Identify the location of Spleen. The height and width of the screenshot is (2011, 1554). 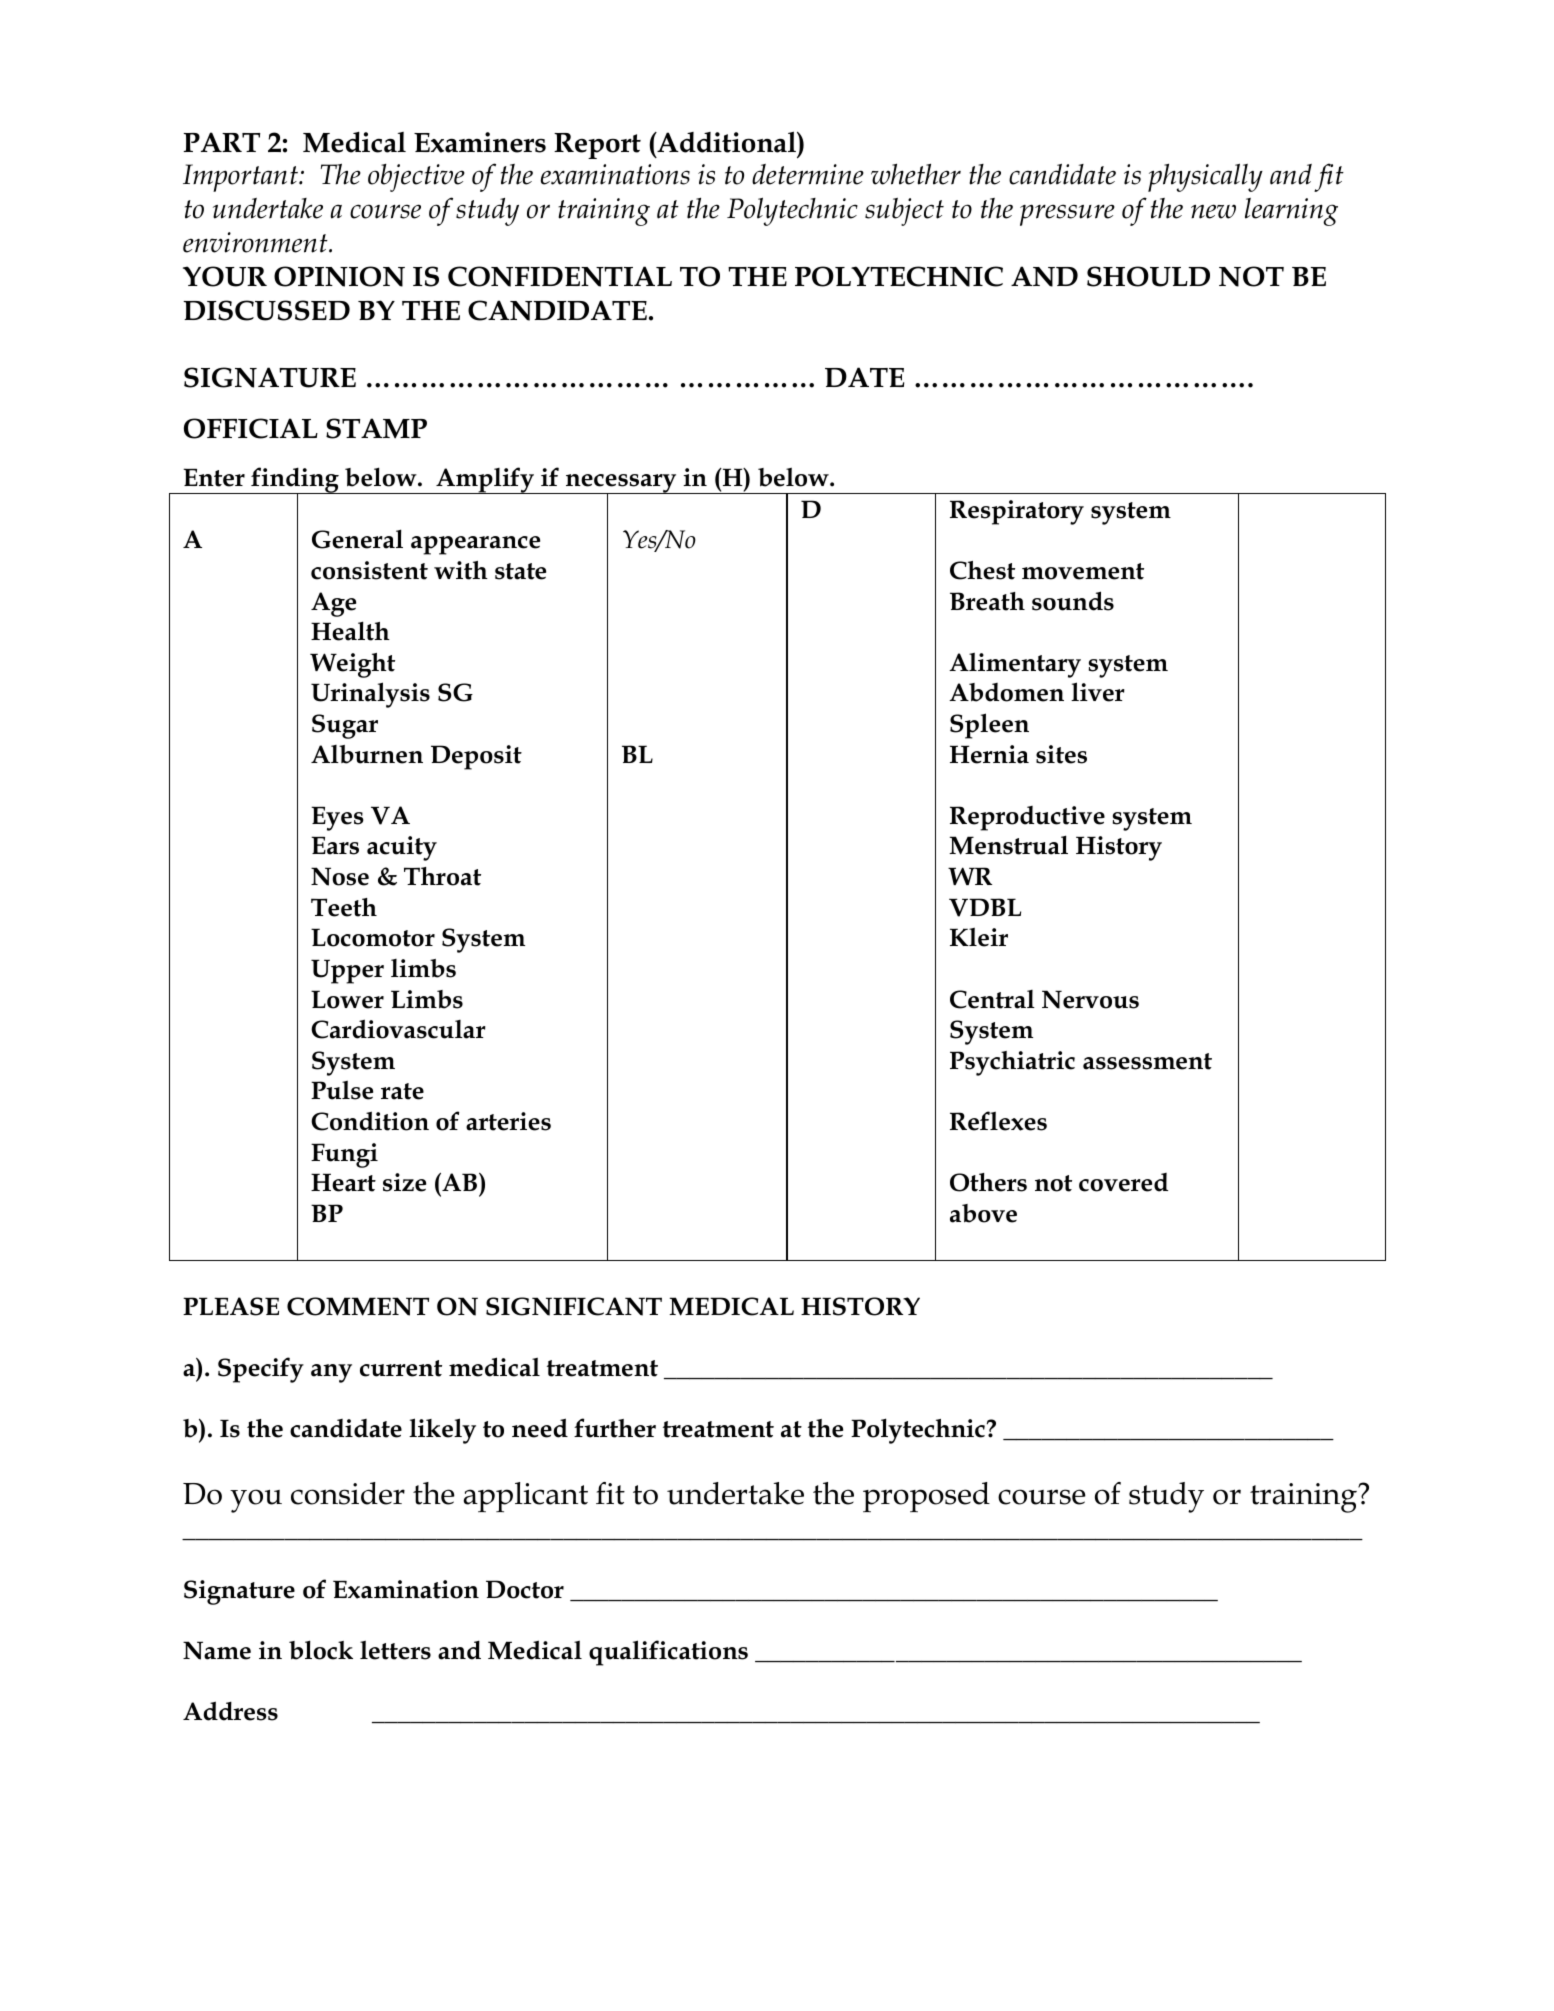
(989, 726).
